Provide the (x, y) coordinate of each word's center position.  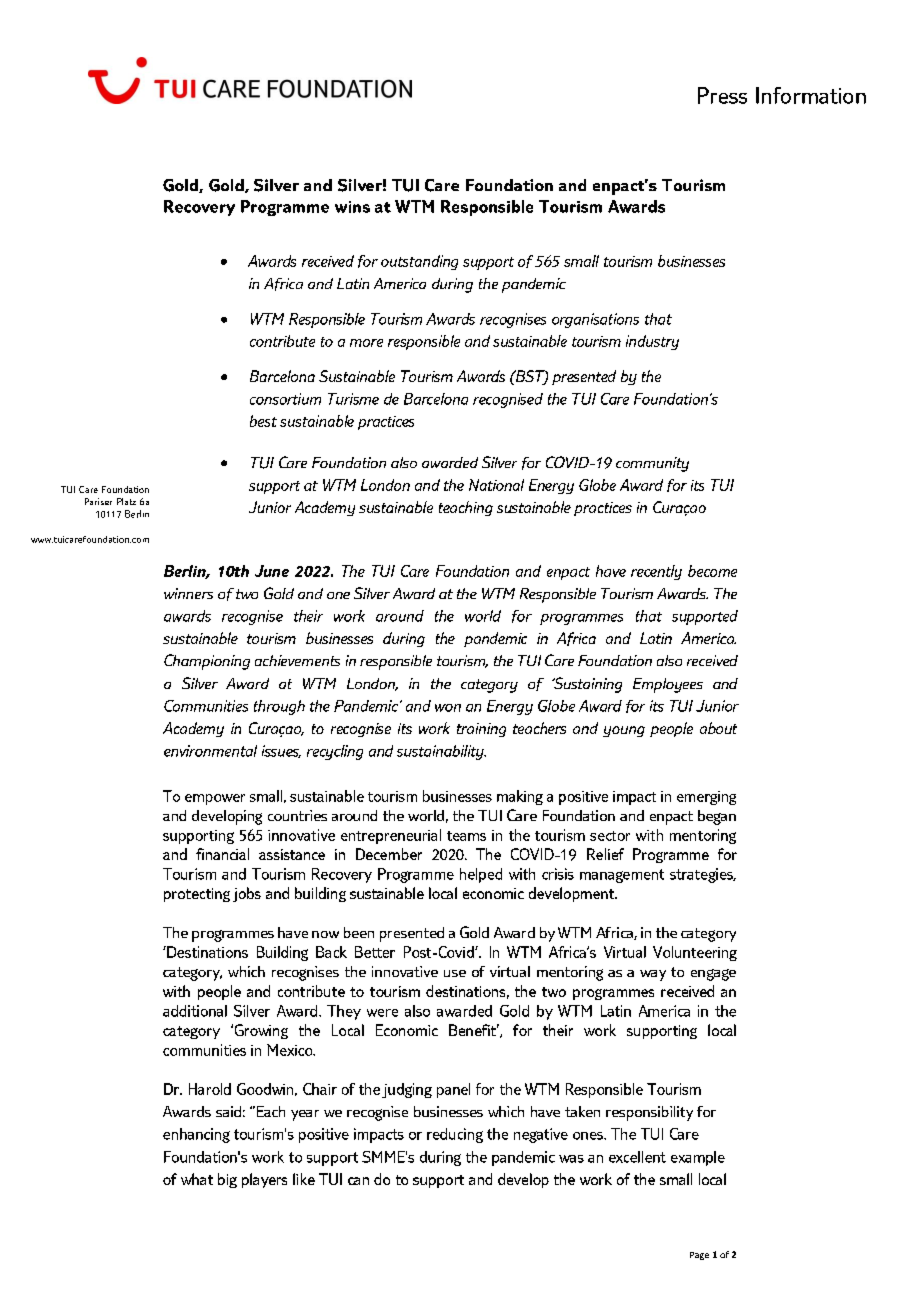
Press (722, 95)
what (197, 1179)
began (717, 817)
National (496, 485)
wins (352, 207)
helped (481, 875)
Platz (126, 501)
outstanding (419, 262)
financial (222, 854)
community (652, 464)
